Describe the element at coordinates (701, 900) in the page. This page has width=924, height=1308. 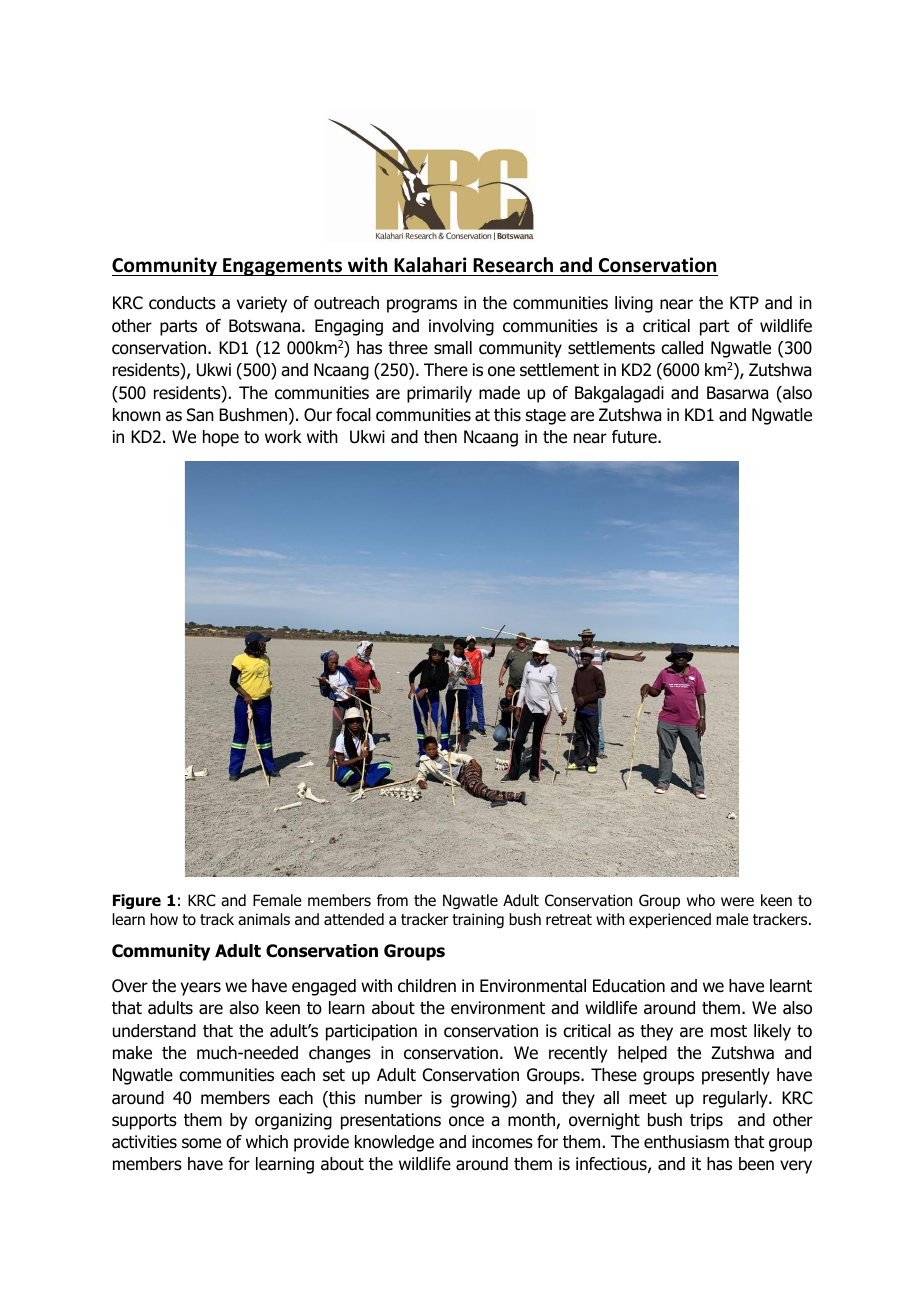
I see `who` at that location.
